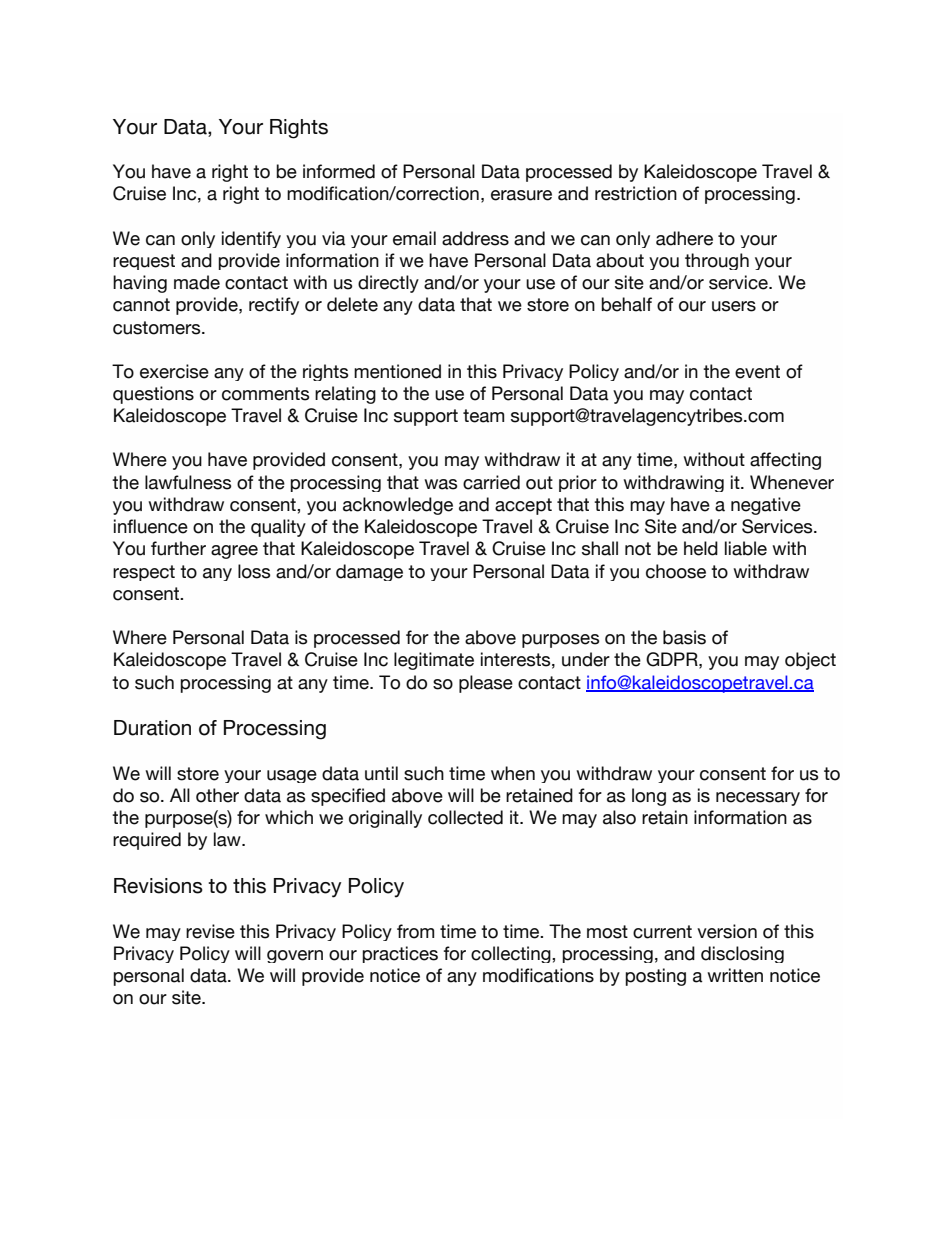 This screenshot has width=952, height=1233. What do you see at coordinates (265, 394) in the screenshot?
I see `comments` at bounding box center [265, 394].
